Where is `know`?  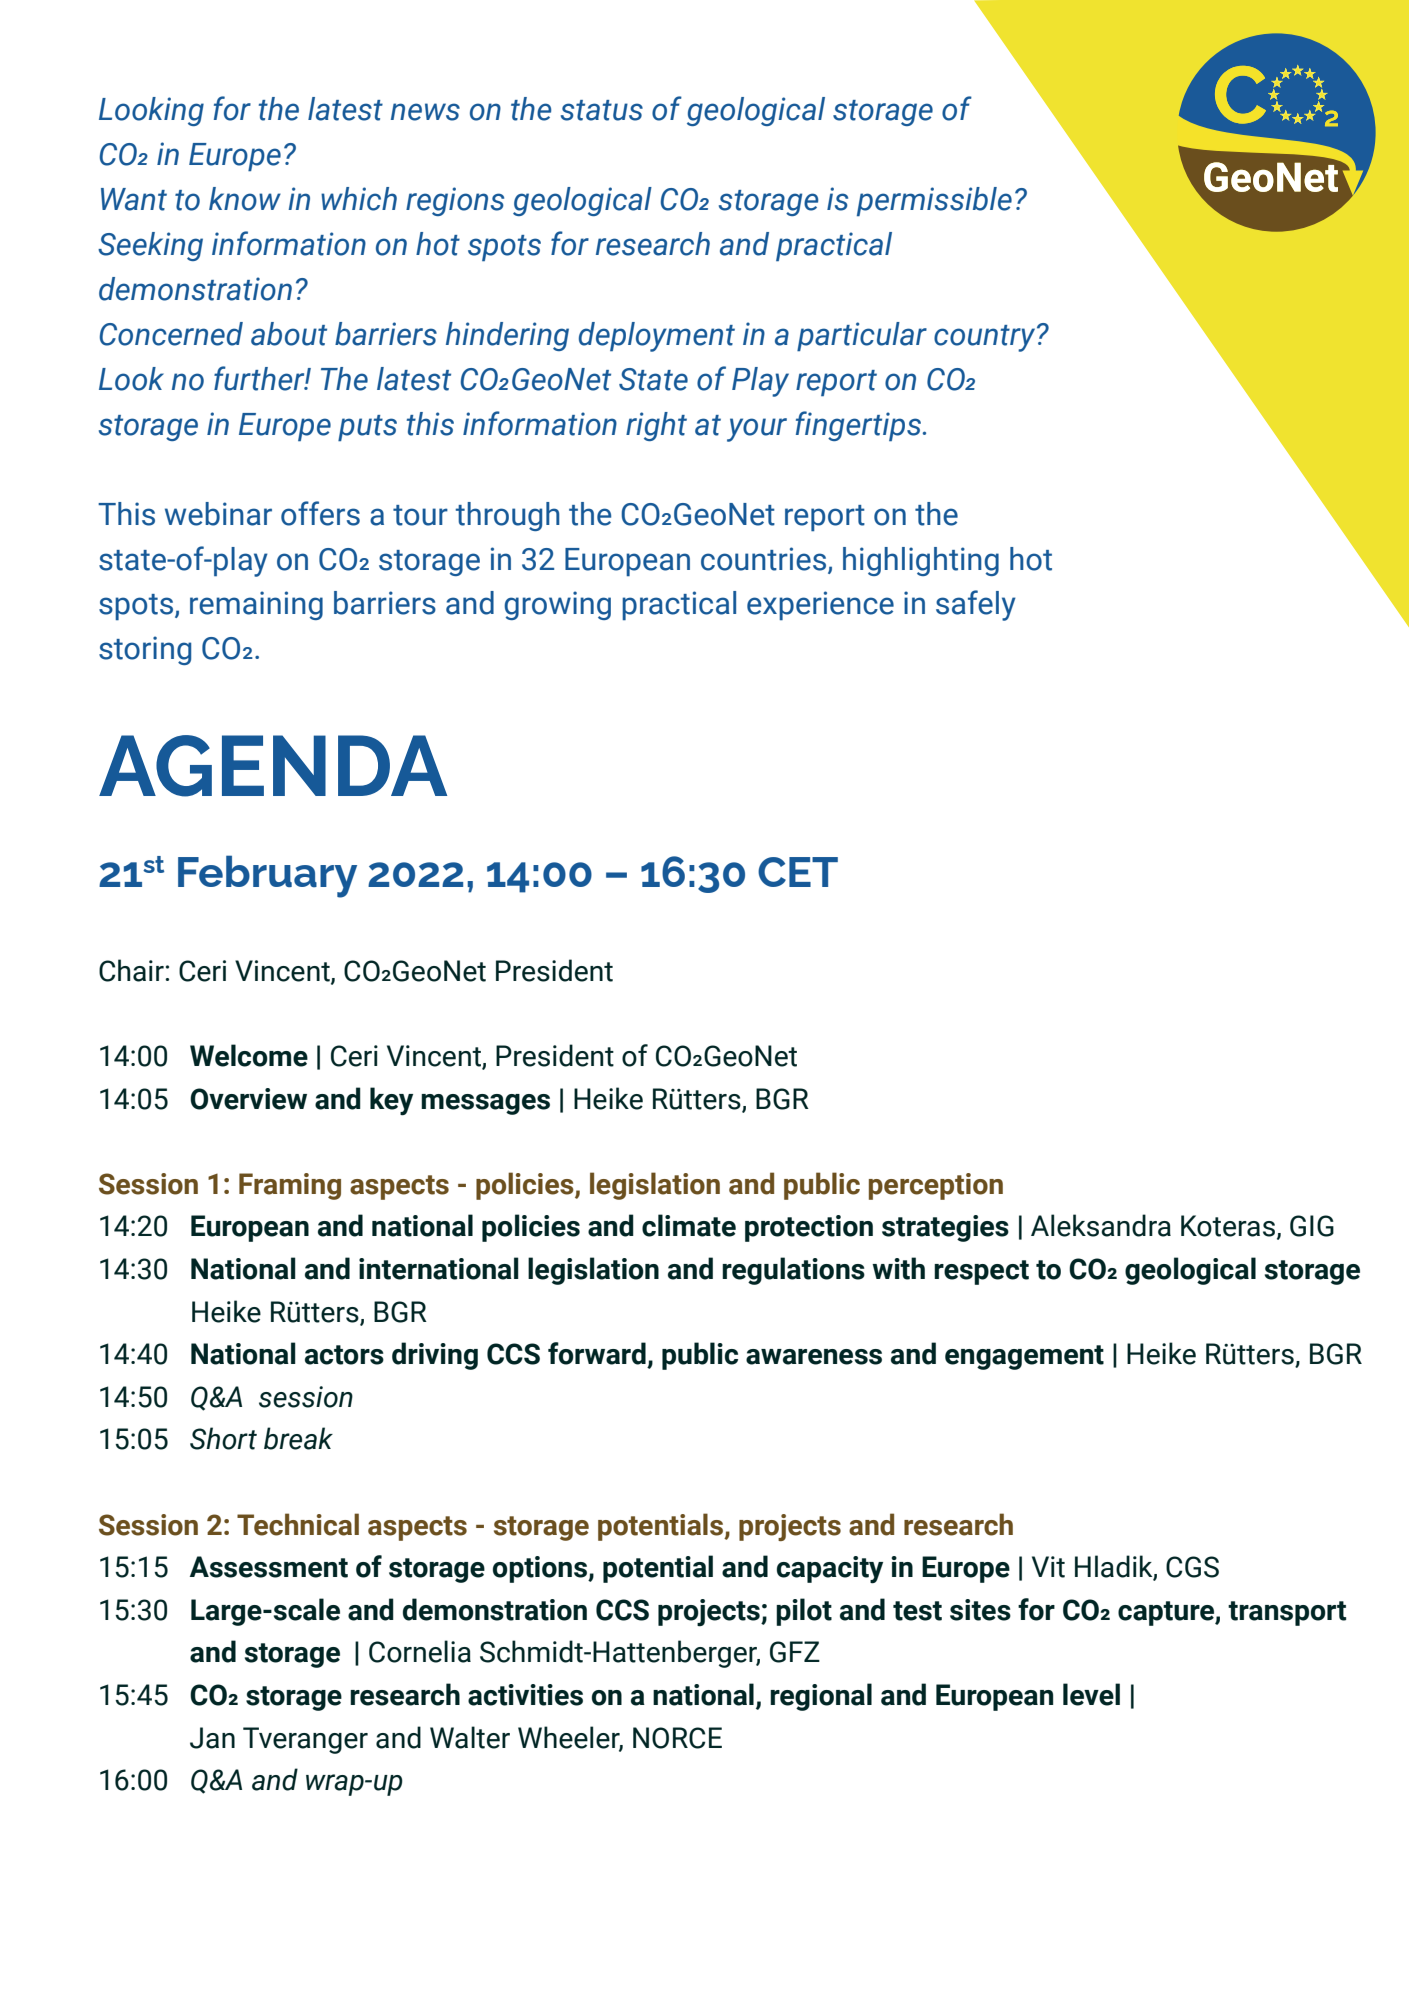
know is located at coordinates (245, 199).
